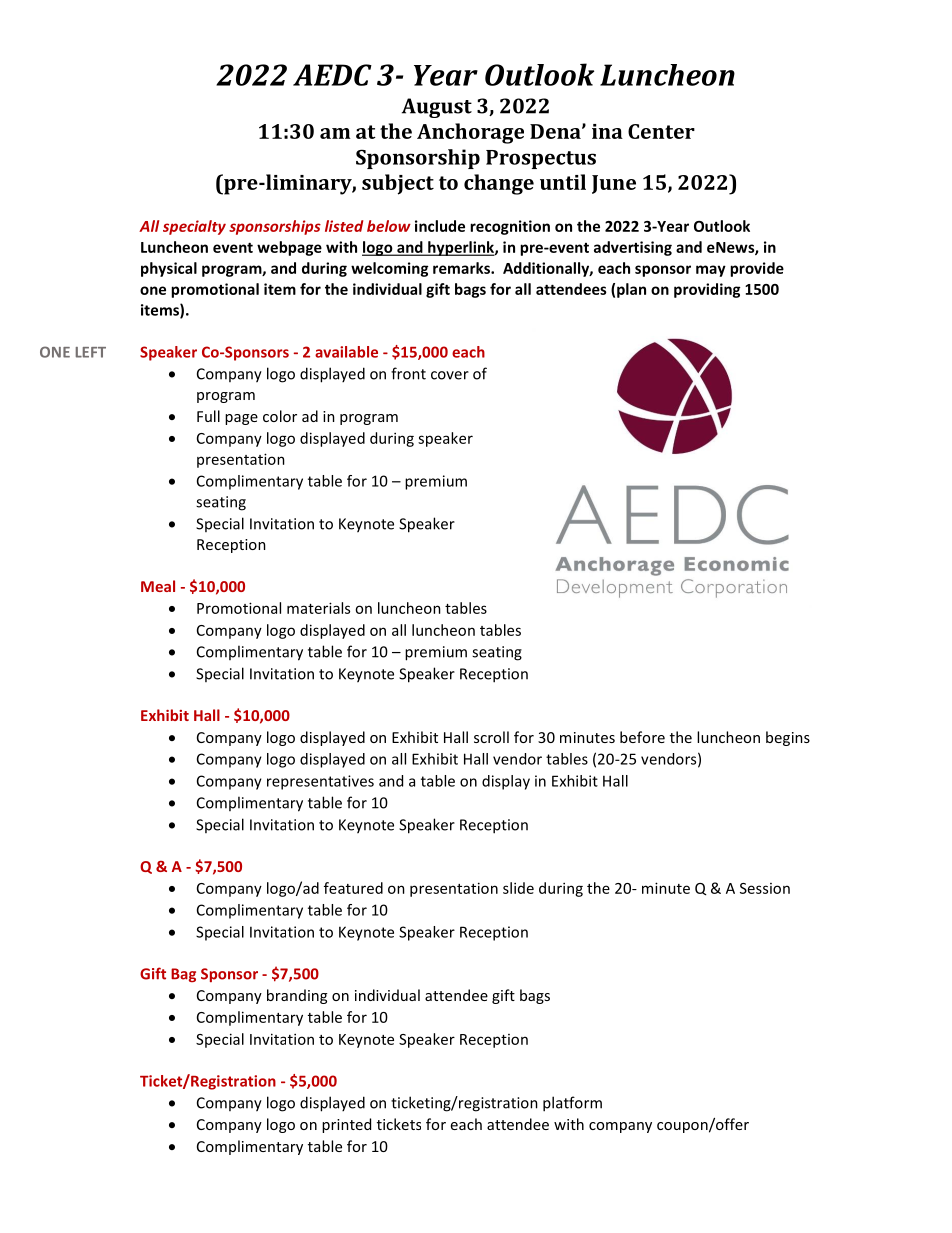  I want to click on representatives, so click(320, 782).
